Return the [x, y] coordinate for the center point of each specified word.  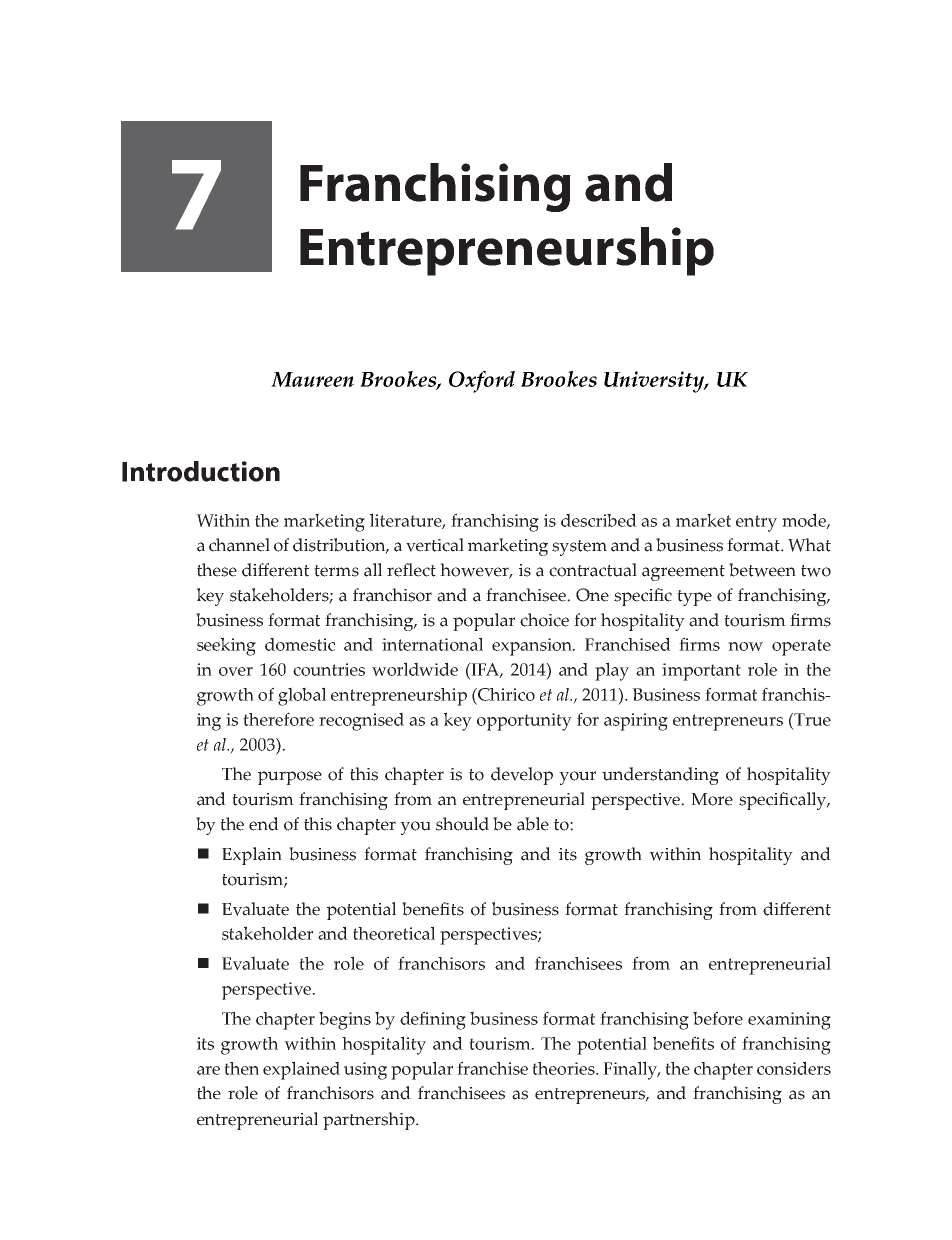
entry [756, 523]
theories [564, 1068]
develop [522, 776]
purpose [290, 778]
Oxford [482, 382]
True [811, 719]
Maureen [312, 379]
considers [794, 1068]
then [241, 1068]
